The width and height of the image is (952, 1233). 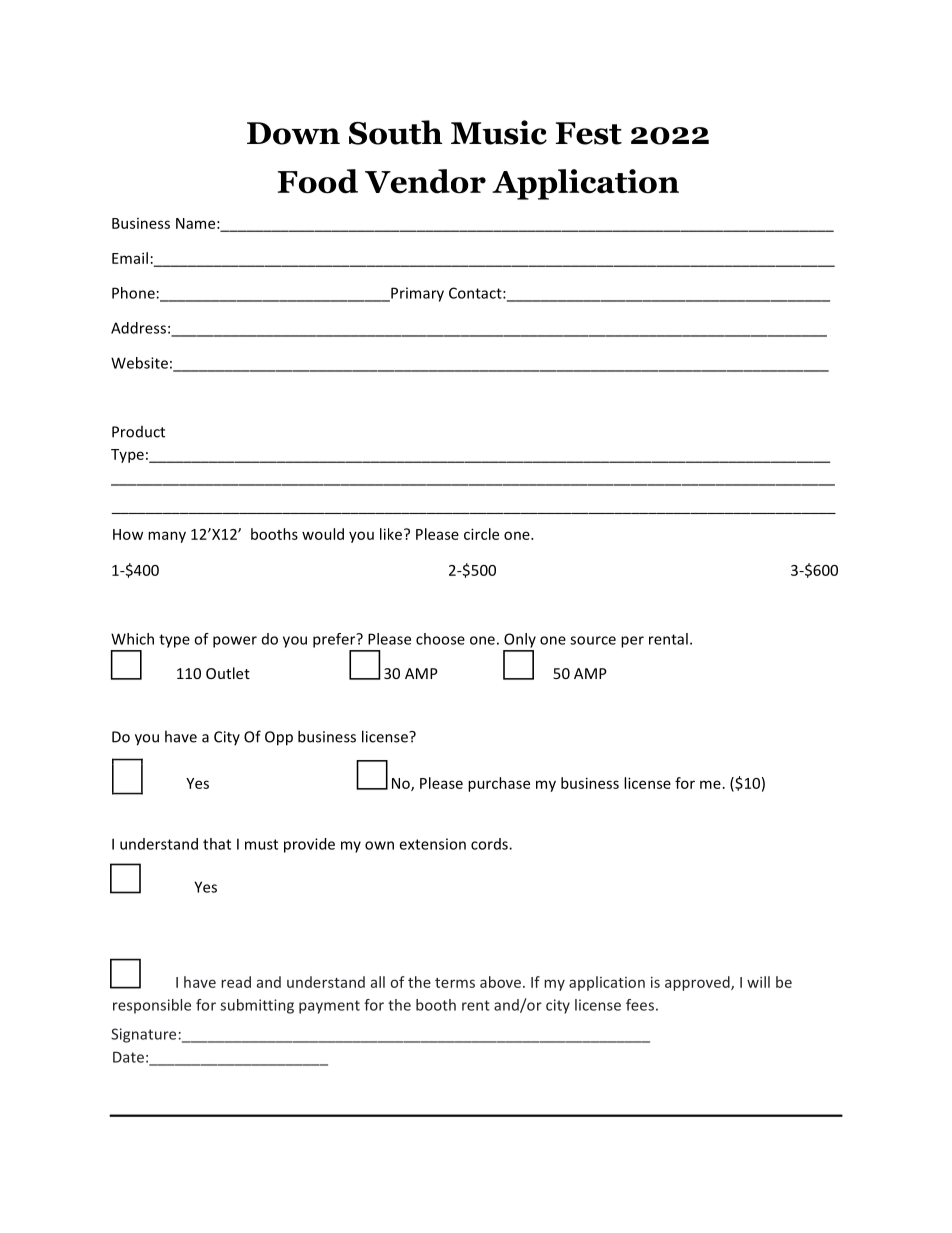 I want to click on circle, so click(x=481, y=534).
